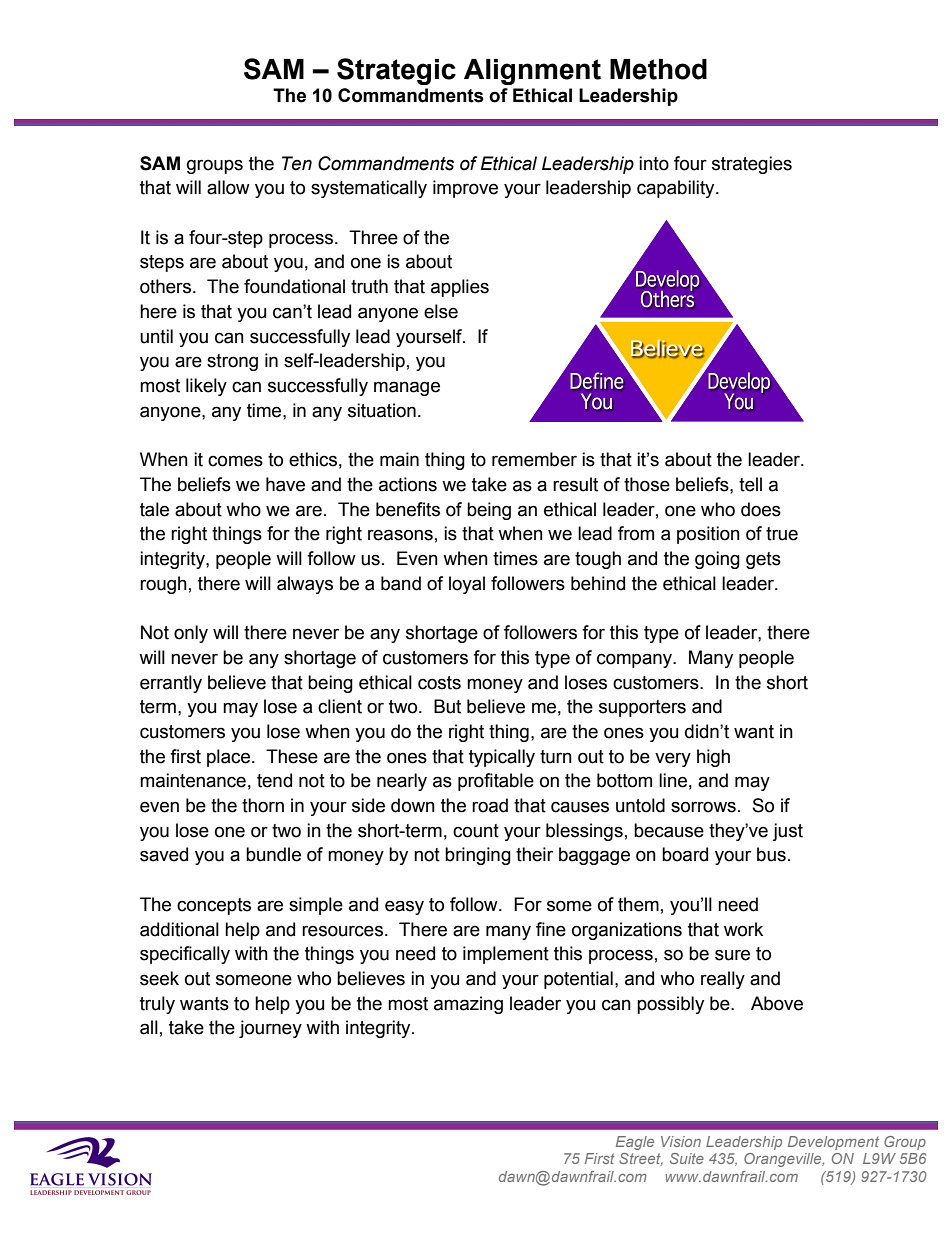 This page has width=952, height=1233. Describe the element at coordinates (681, 1141) in the page. I see `Vision` at that location.
